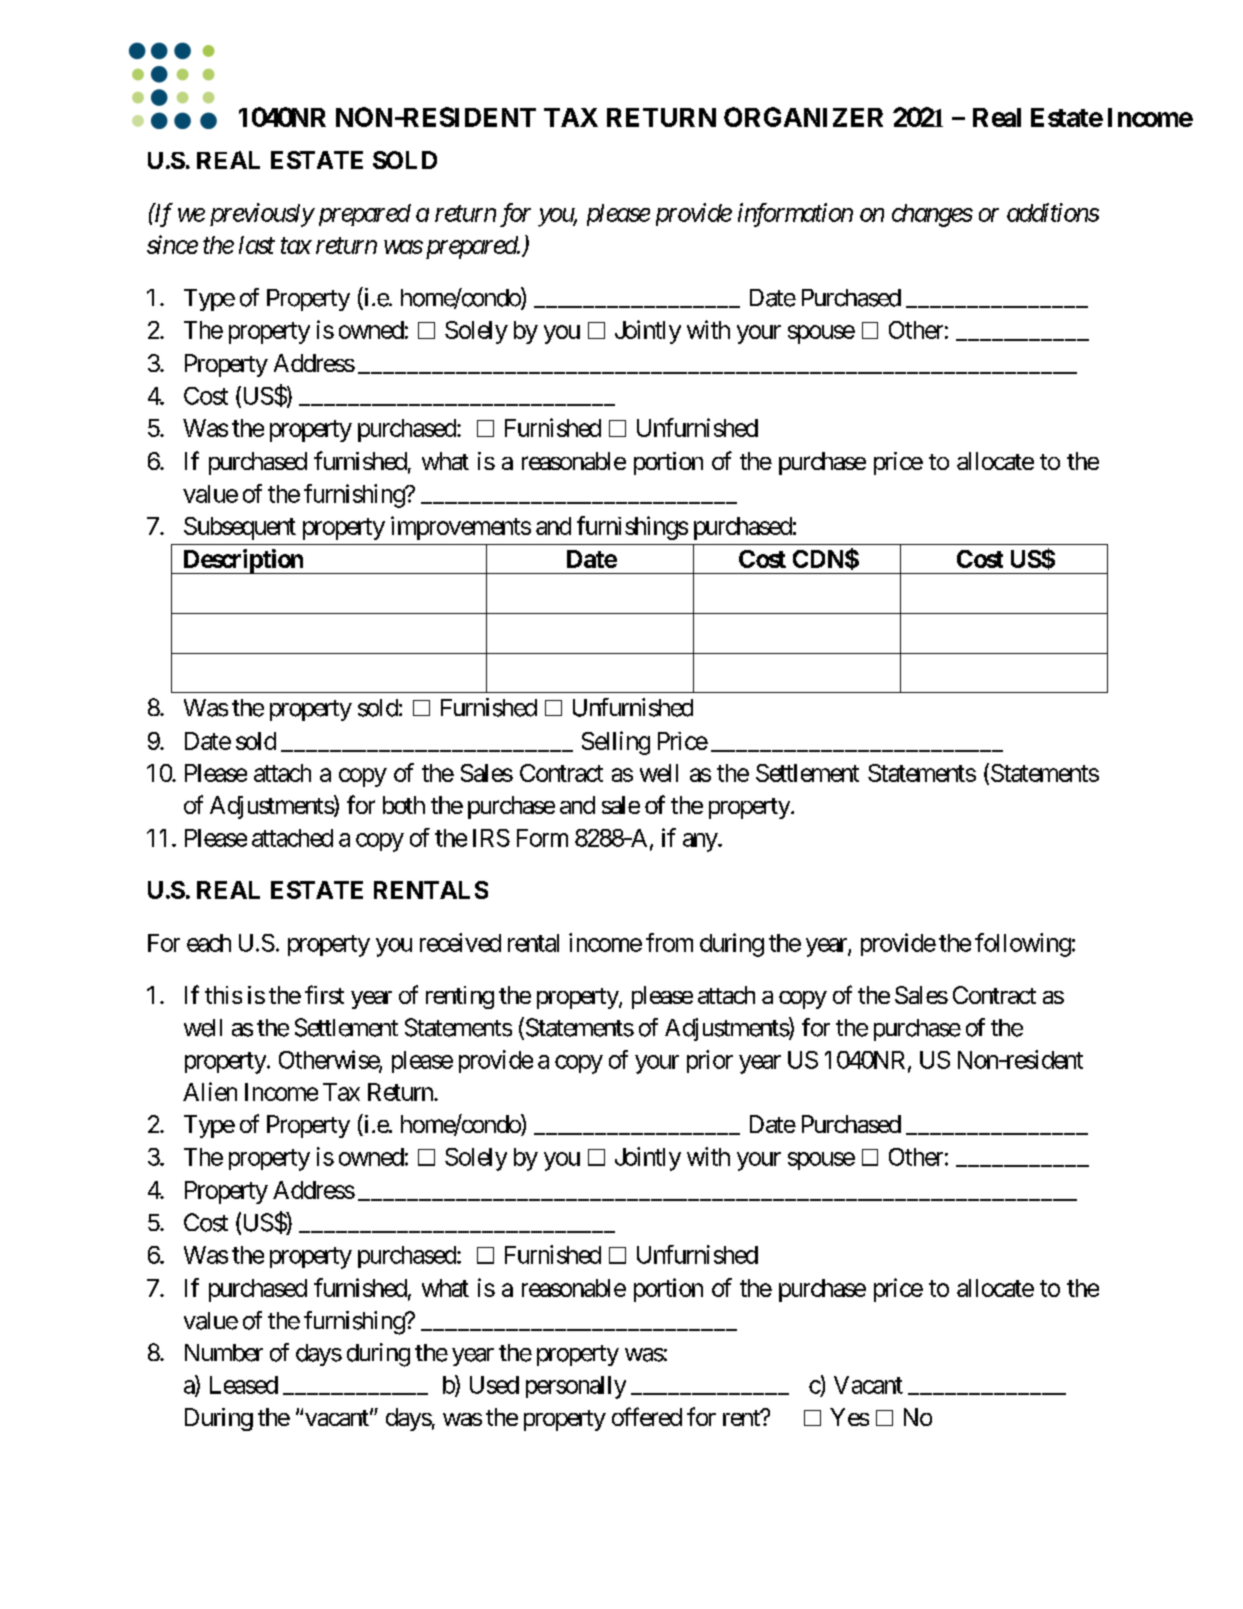 The height and width of the screenshot is (1609, 1243). I want to click on any, so click(701, 842).
